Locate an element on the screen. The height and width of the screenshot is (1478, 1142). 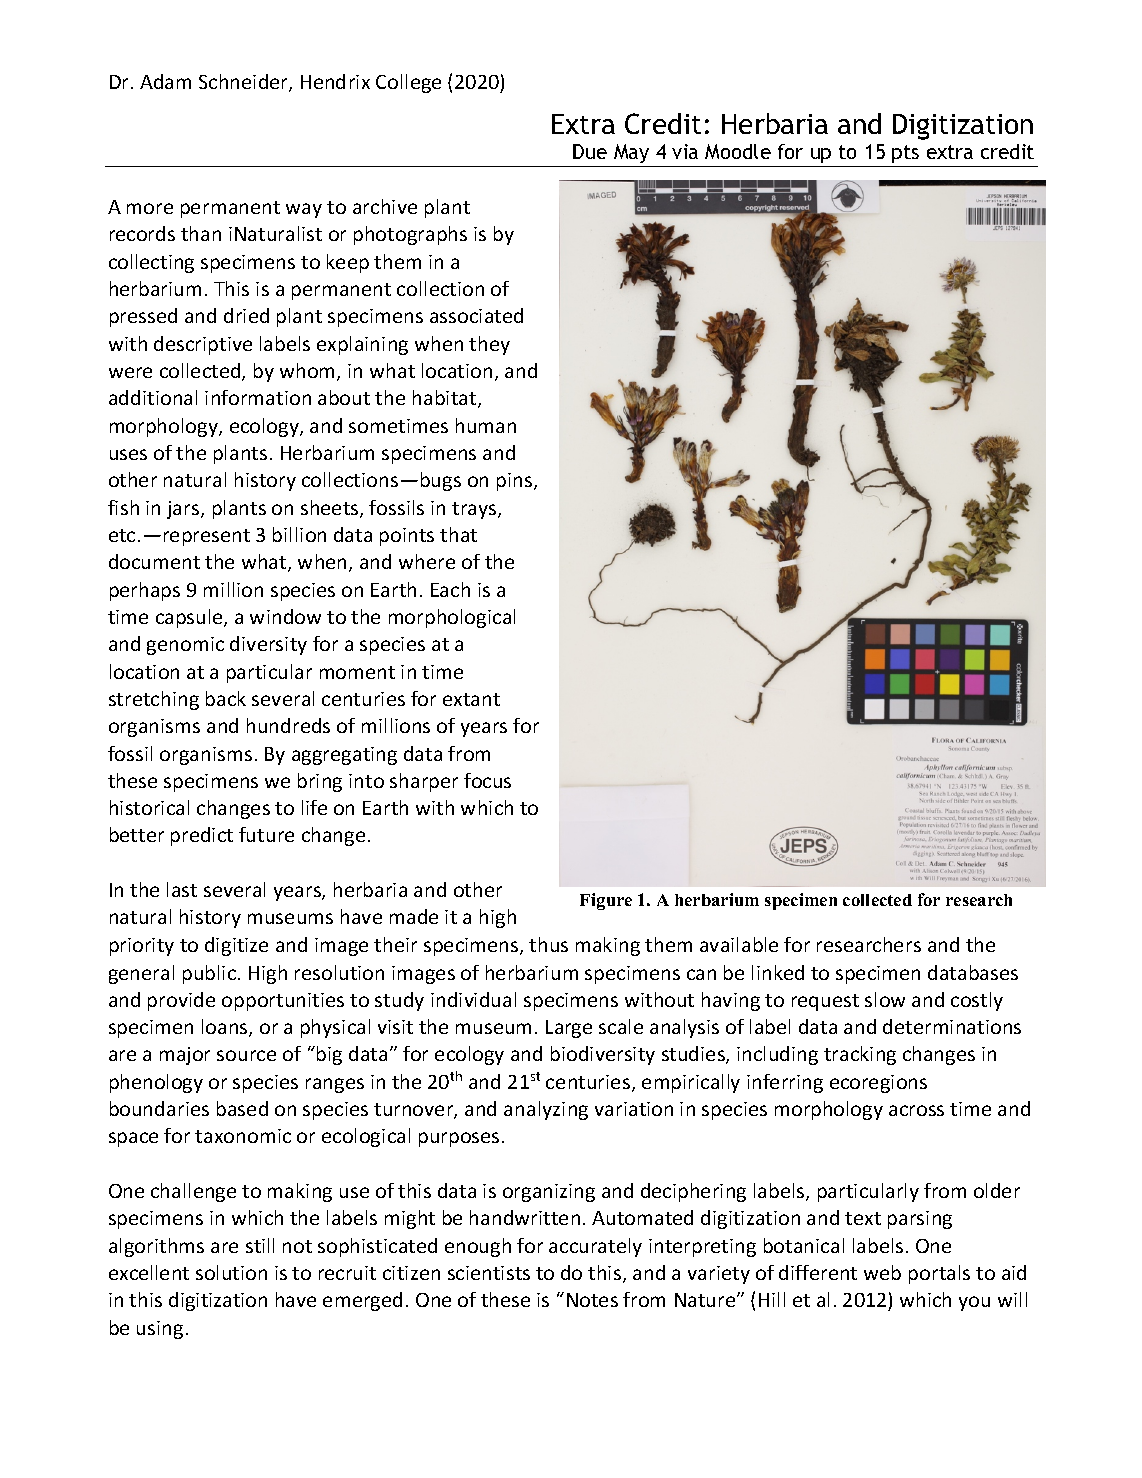
Notes is located at coordinates (592, 1300).
